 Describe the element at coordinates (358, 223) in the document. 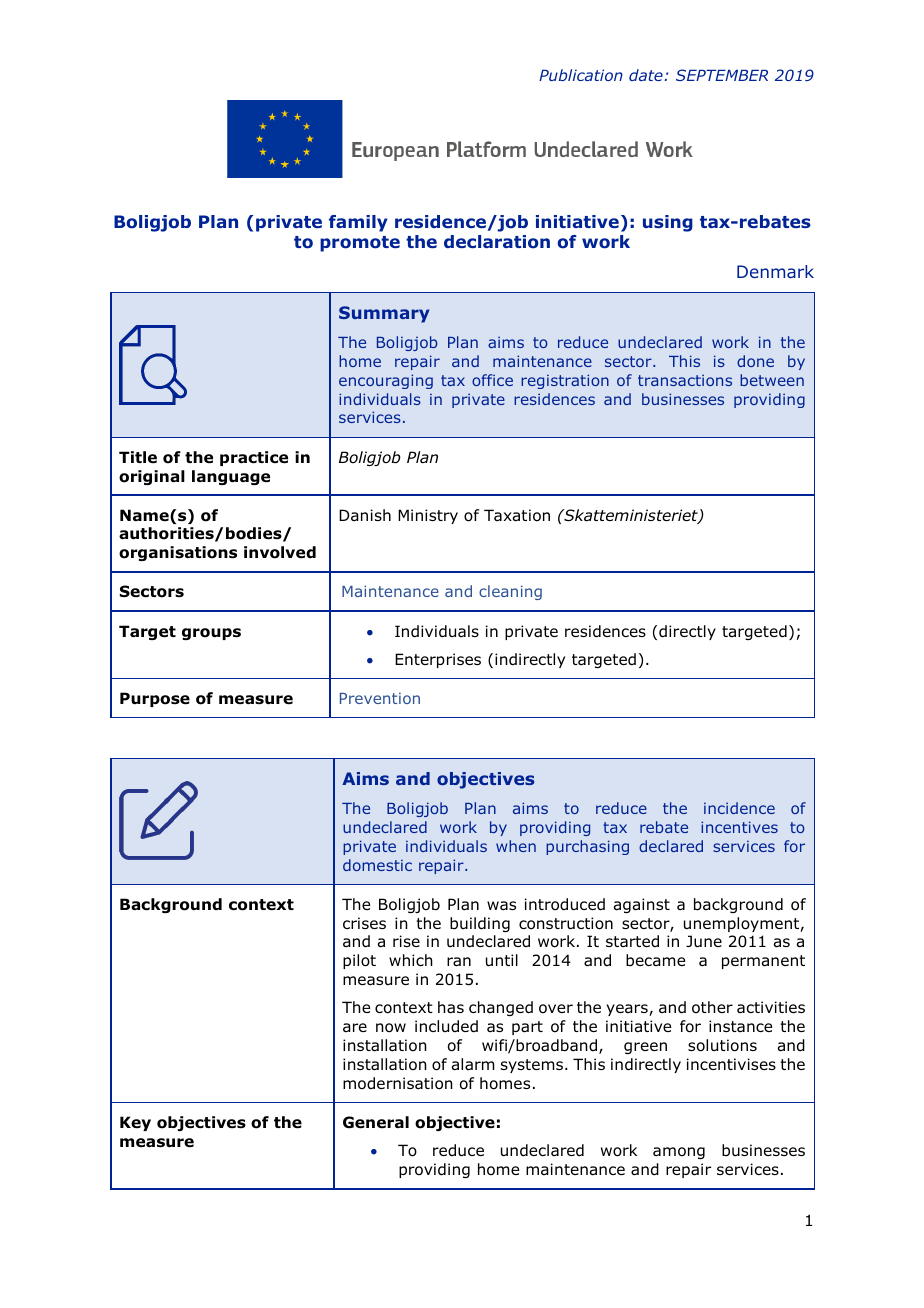

I see `family` at that location.
